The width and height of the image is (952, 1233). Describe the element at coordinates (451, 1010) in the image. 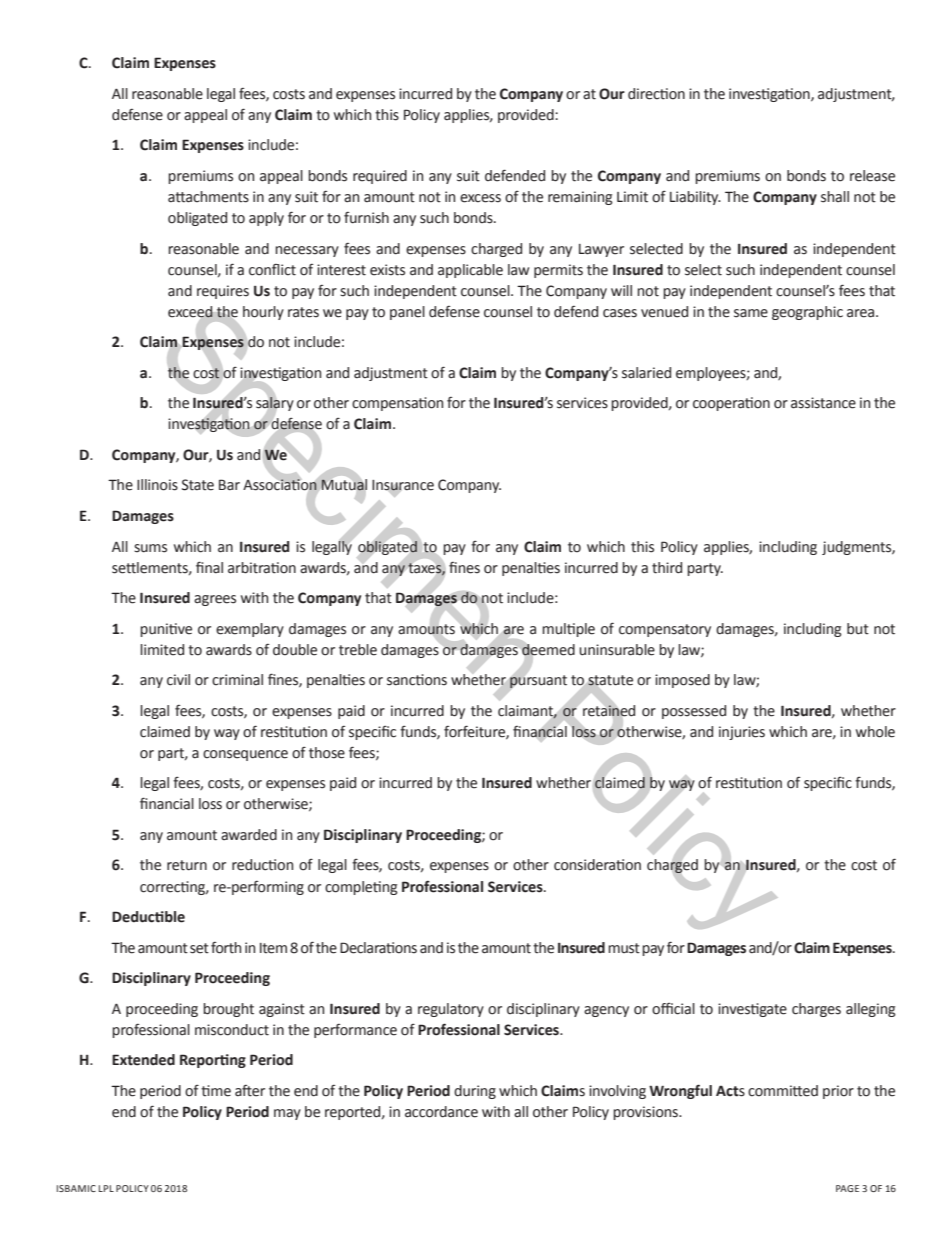

I see `regulatory` at that location.
